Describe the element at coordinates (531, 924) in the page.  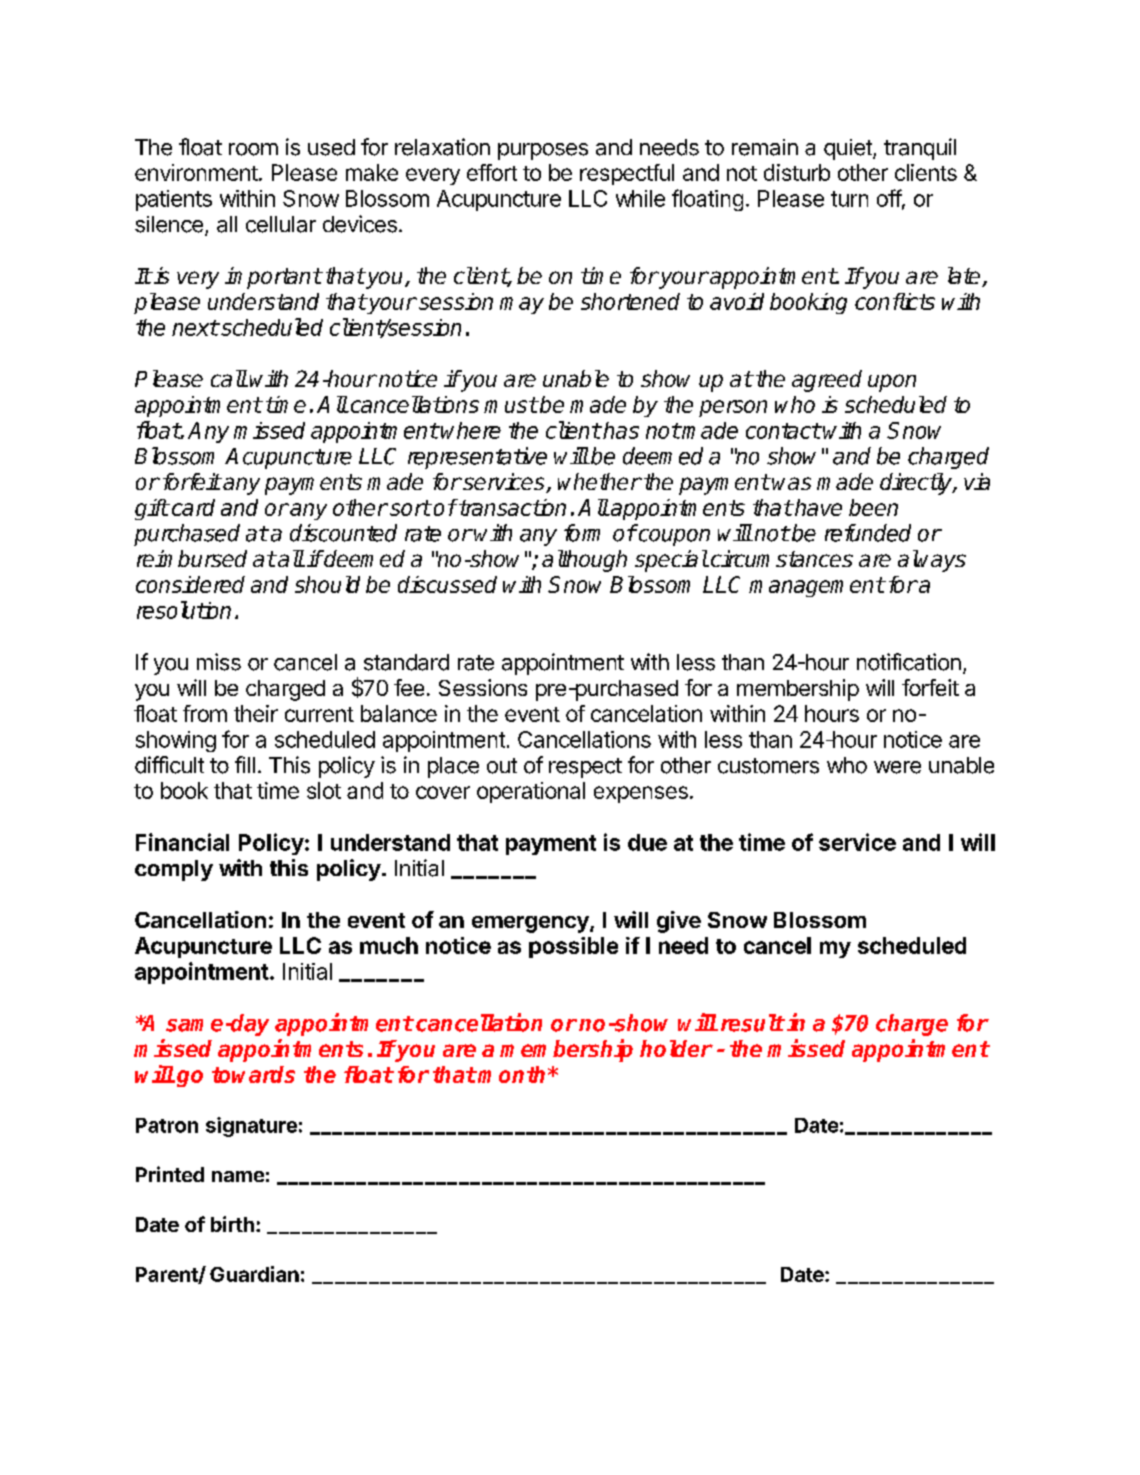
I see `emergency` at that location.
